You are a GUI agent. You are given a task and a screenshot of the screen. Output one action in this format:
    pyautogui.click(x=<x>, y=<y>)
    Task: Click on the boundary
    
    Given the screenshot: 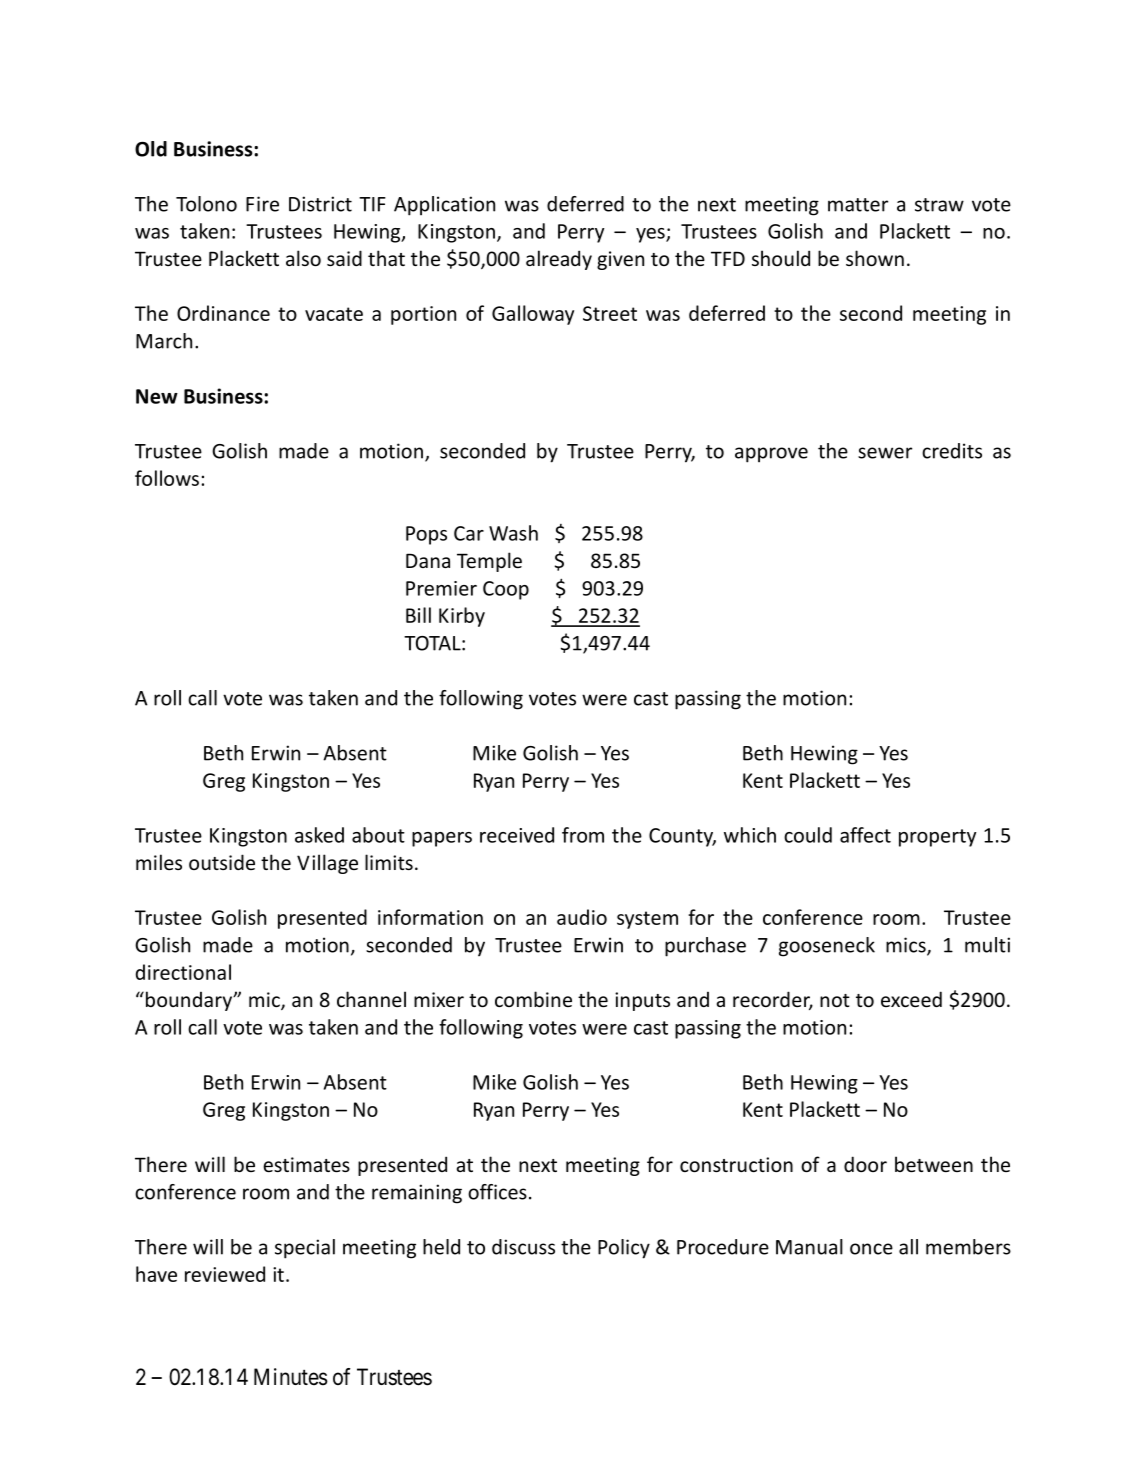 What is the action you would take?
    pyautogui.click(x=188, y=1001)
